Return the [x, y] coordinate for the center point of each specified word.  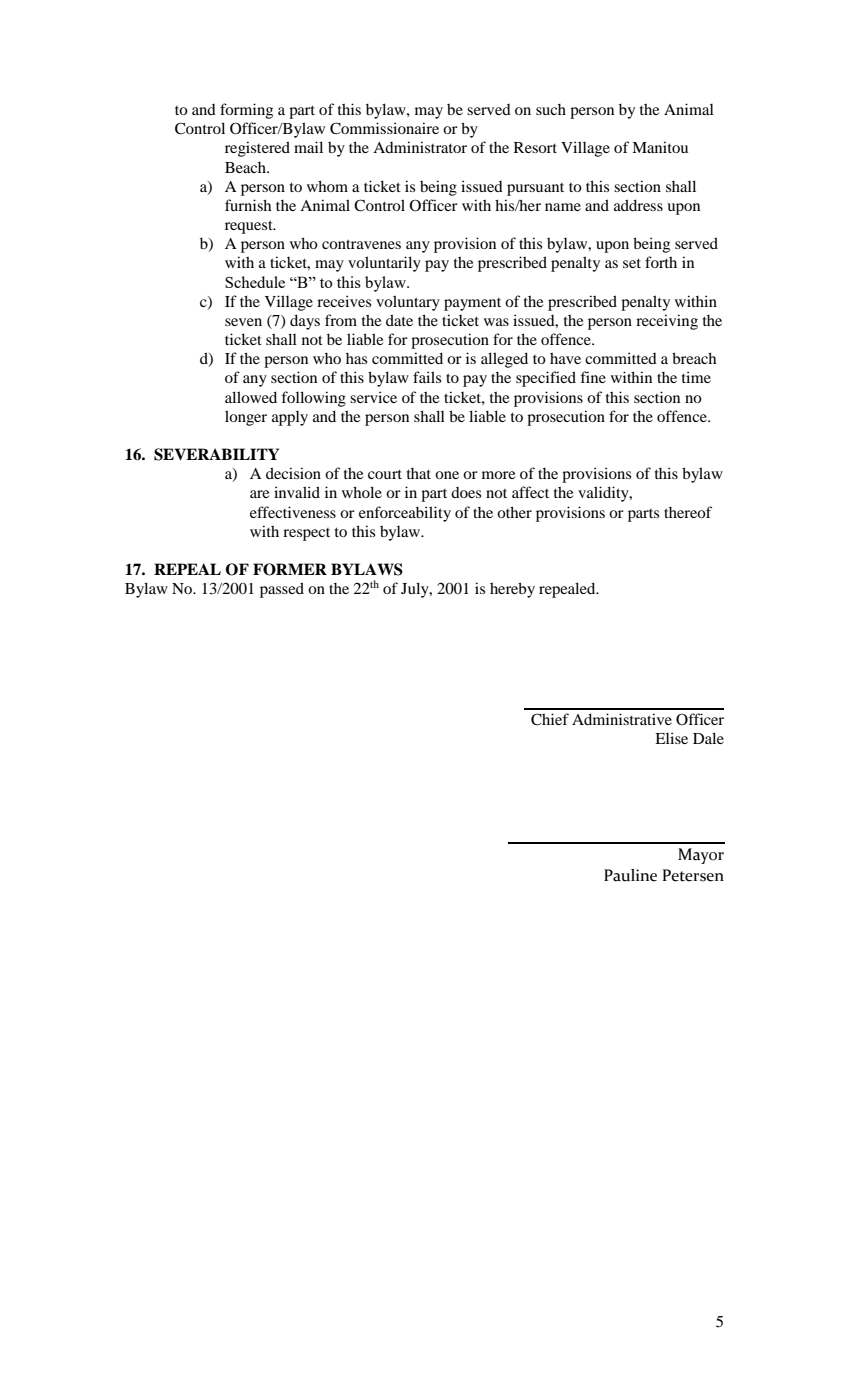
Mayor [701, 856]
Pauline [630, 875]
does [466, 492]
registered [257, 149]
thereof [688, 512]
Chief [550, 719]
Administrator [420, 147]
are [259, 494]
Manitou [660, 147]
